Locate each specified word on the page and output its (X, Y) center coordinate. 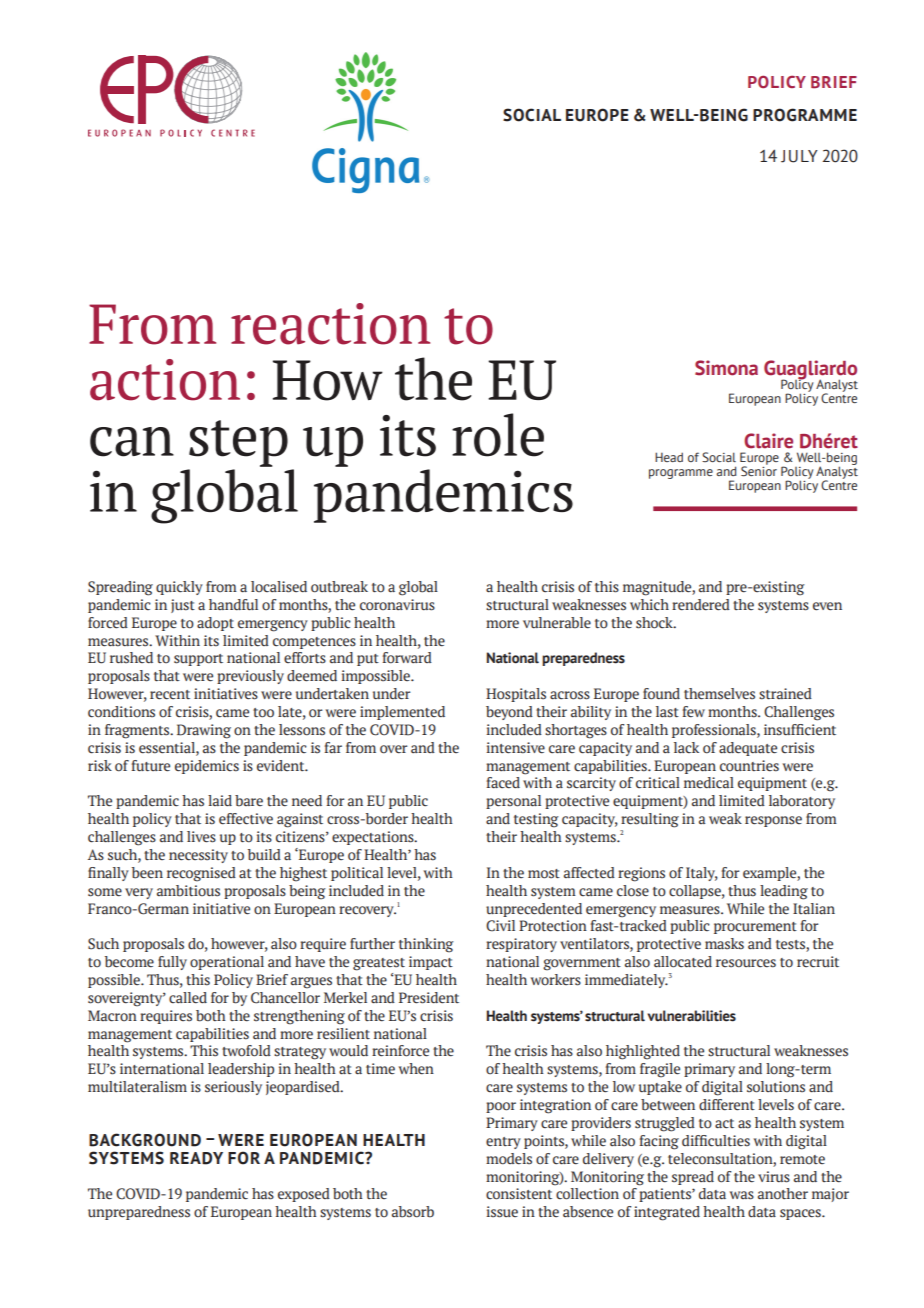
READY (196, 1158)
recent (170, 695)
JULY (799, 156)
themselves (719, 694)
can (132, 442)
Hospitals (516, 695)
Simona (726, 368)
